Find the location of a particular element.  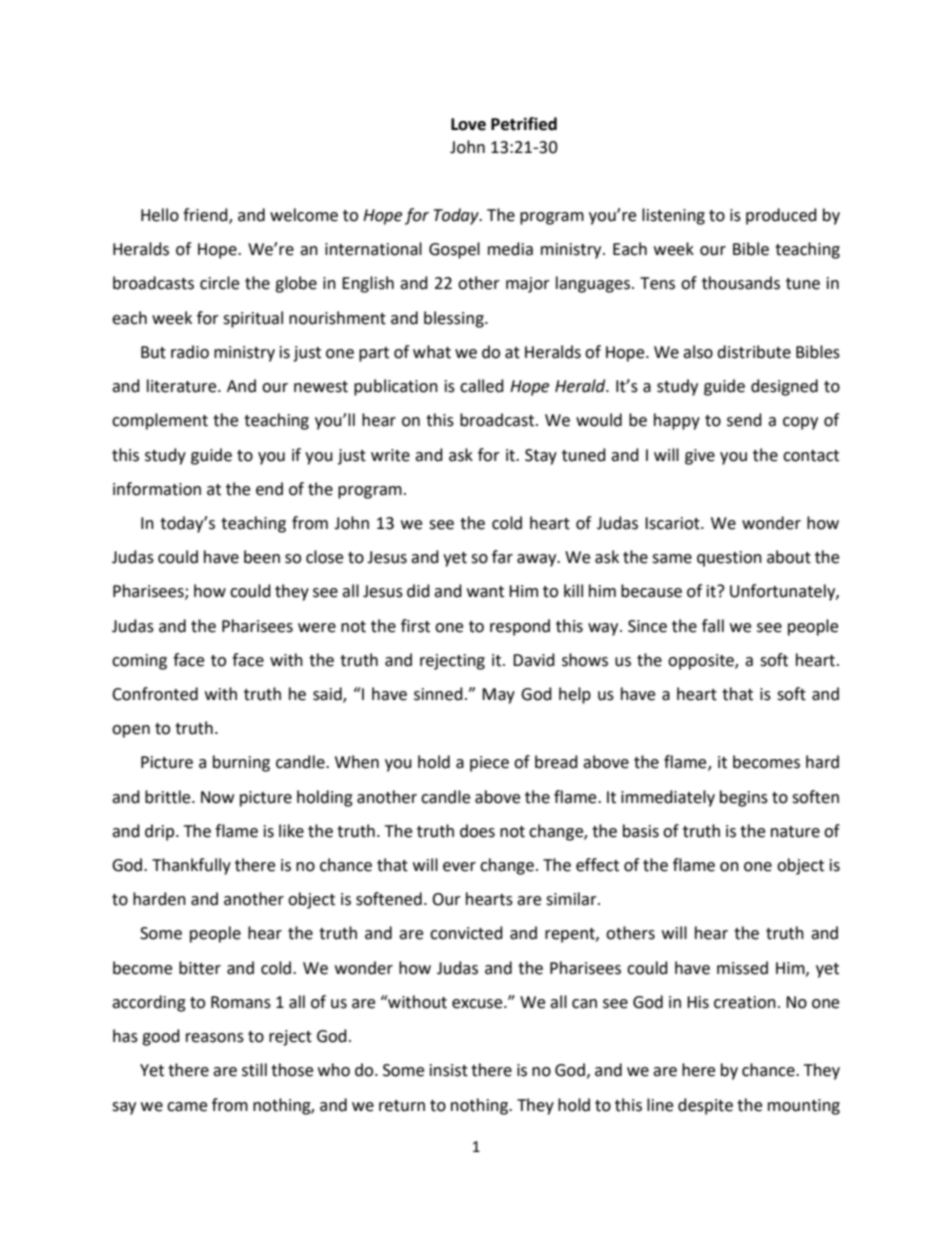

Confronted is located at coordinates (155, 694).
